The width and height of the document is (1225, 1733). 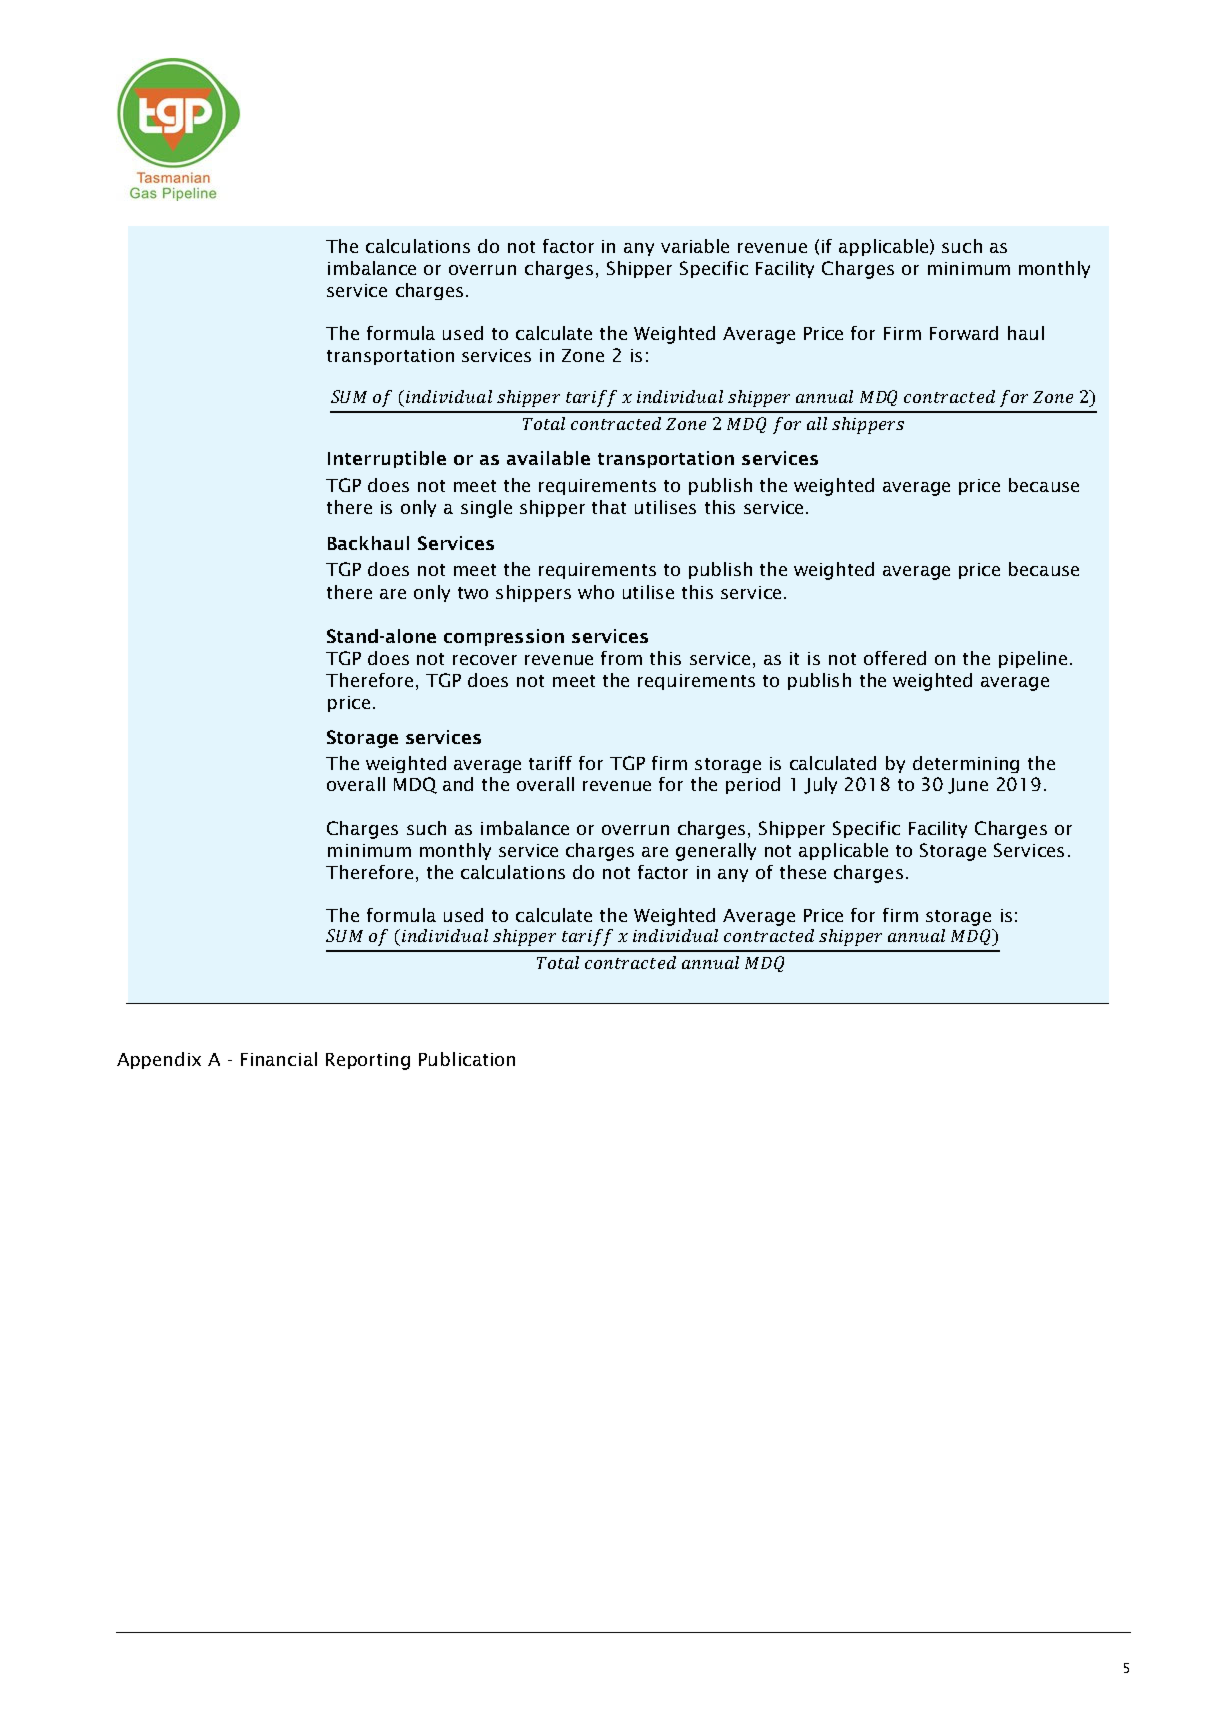 I want to click on offered, so click(x=895, y=658).
